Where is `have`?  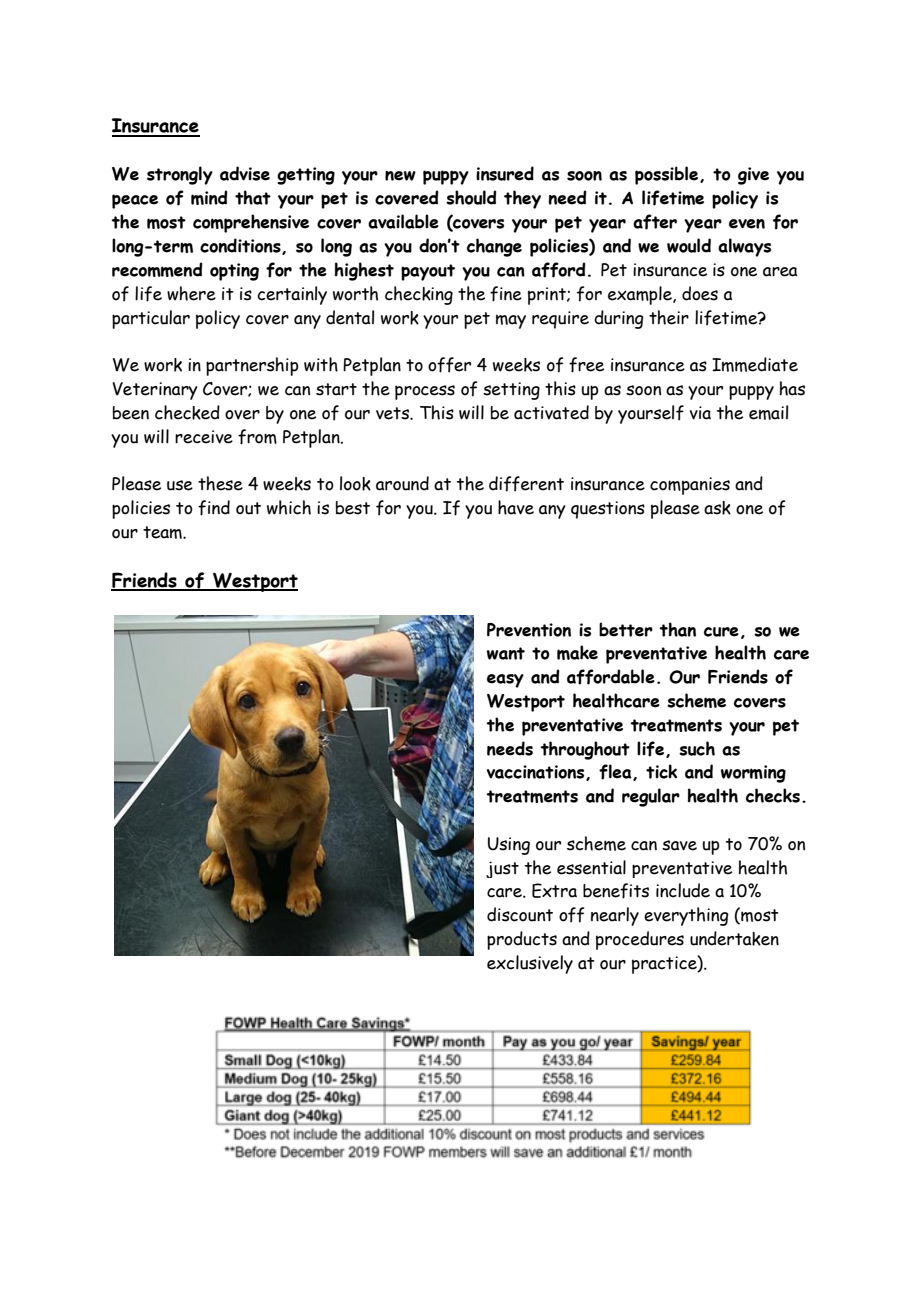
have is located at coordinates (516, 507).
